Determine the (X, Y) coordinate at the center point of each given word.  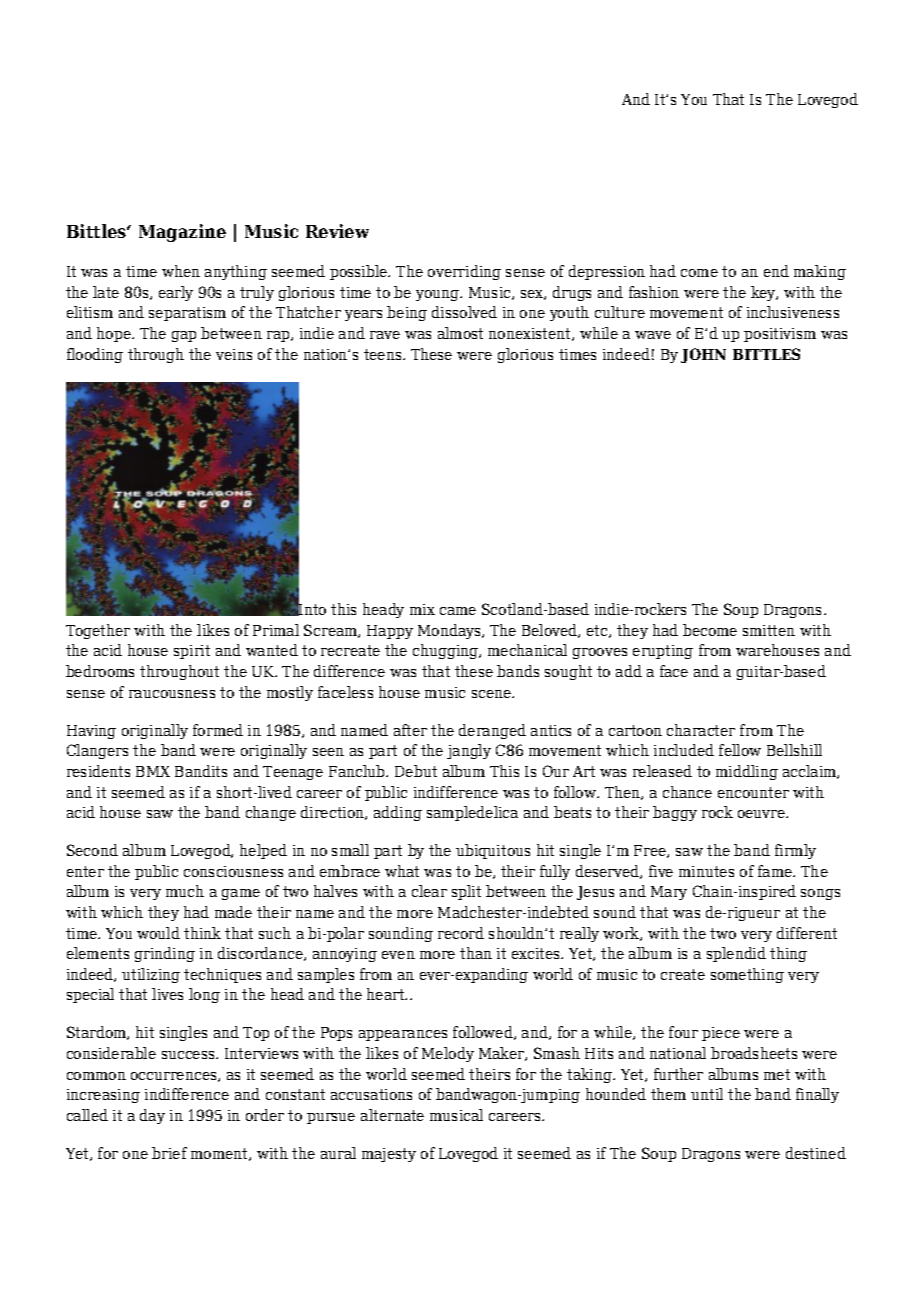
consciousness (233, 871)
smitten (769, 630)
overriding (464, 272)
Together (98, 631)
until (707, 1094)
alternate (392, 1115)
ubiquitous (493, 851)
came (458, 611)
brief (169, 1153)
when (181, 271)
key (764, 293)
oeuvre (762, 814)
